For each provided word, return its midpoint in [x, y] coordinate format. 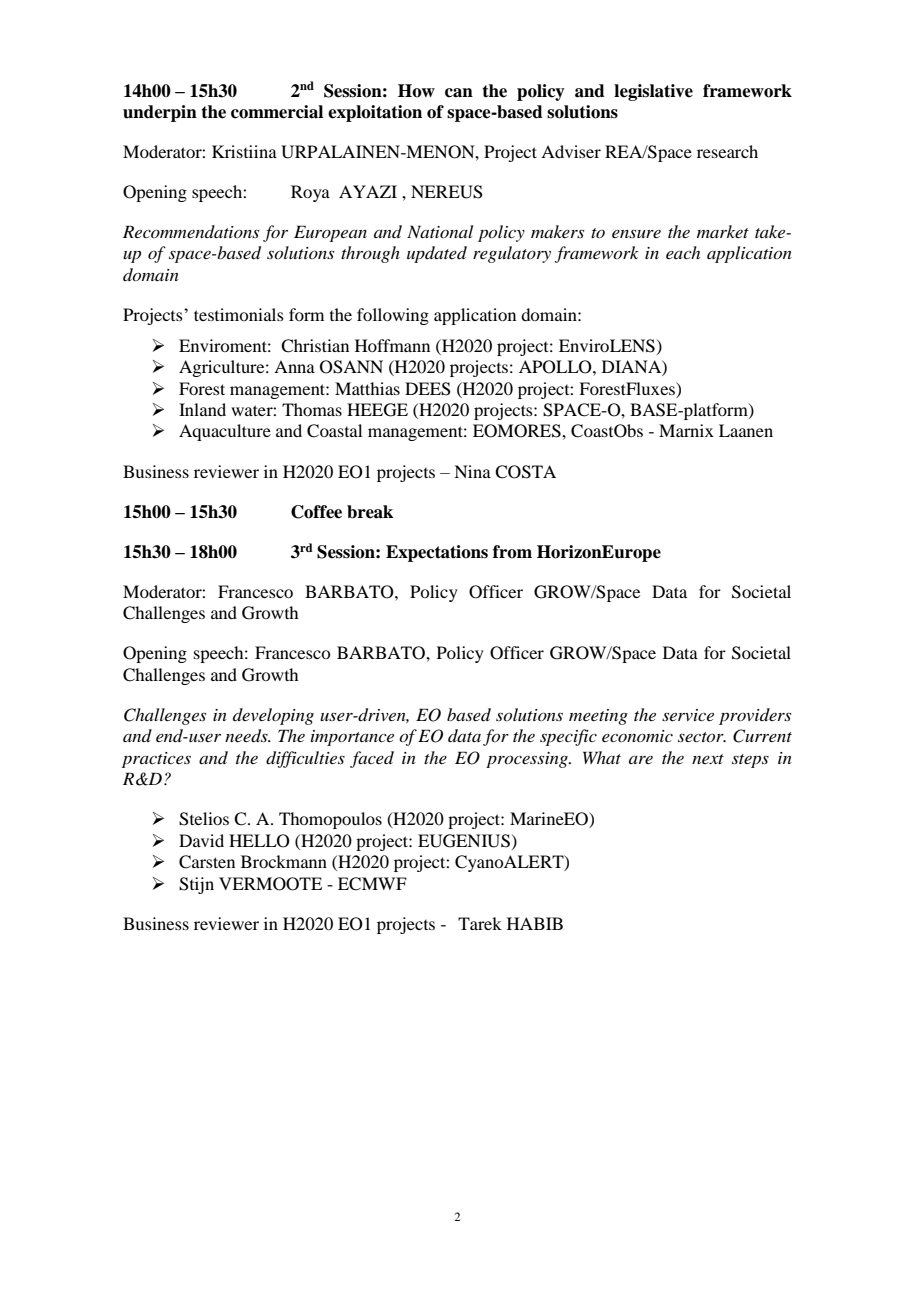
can [459, 93]
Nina [472, 471]
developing [273, 716]
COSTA [525, 472]
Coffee [316, 512]
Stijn [196, 885]
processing [528, 760]
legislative [653, 92]
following [393, 316]
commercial [277, 112]
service [688, 715]
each [683, 252]
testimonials [239, 314]
